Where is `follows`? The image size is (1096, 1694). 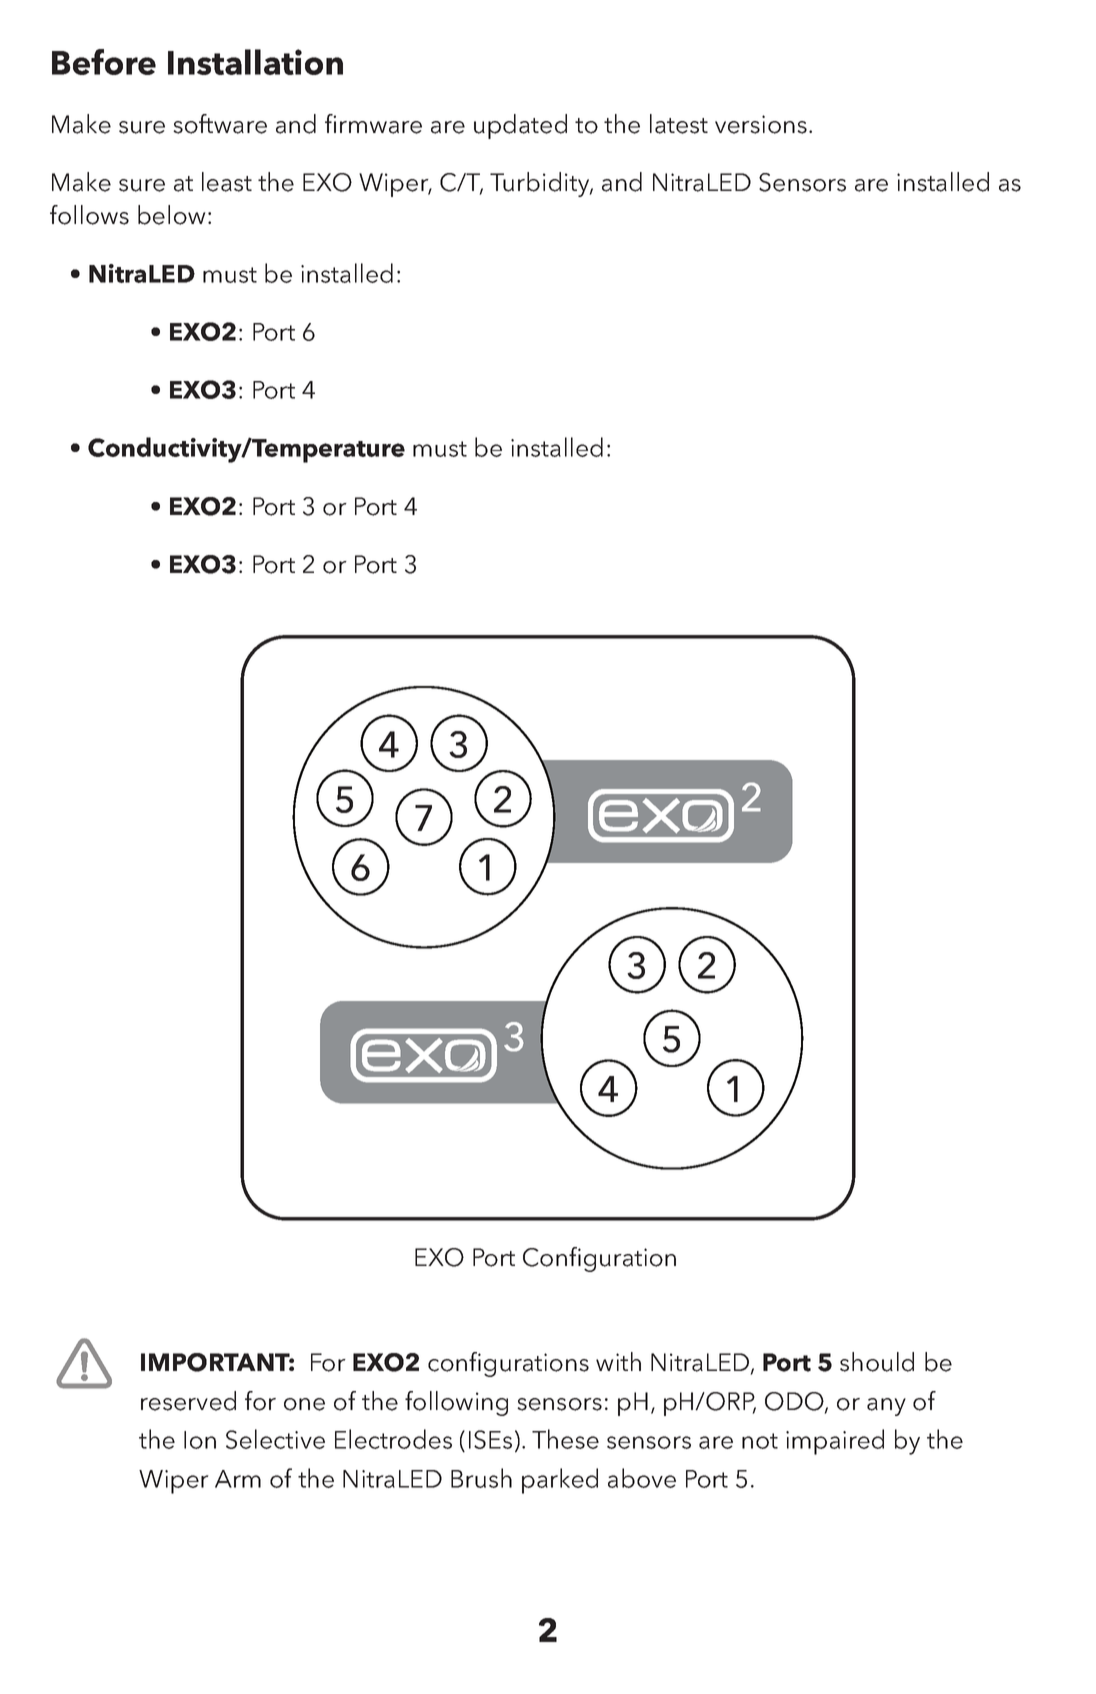 follows is located at coordinates (89, 215).
